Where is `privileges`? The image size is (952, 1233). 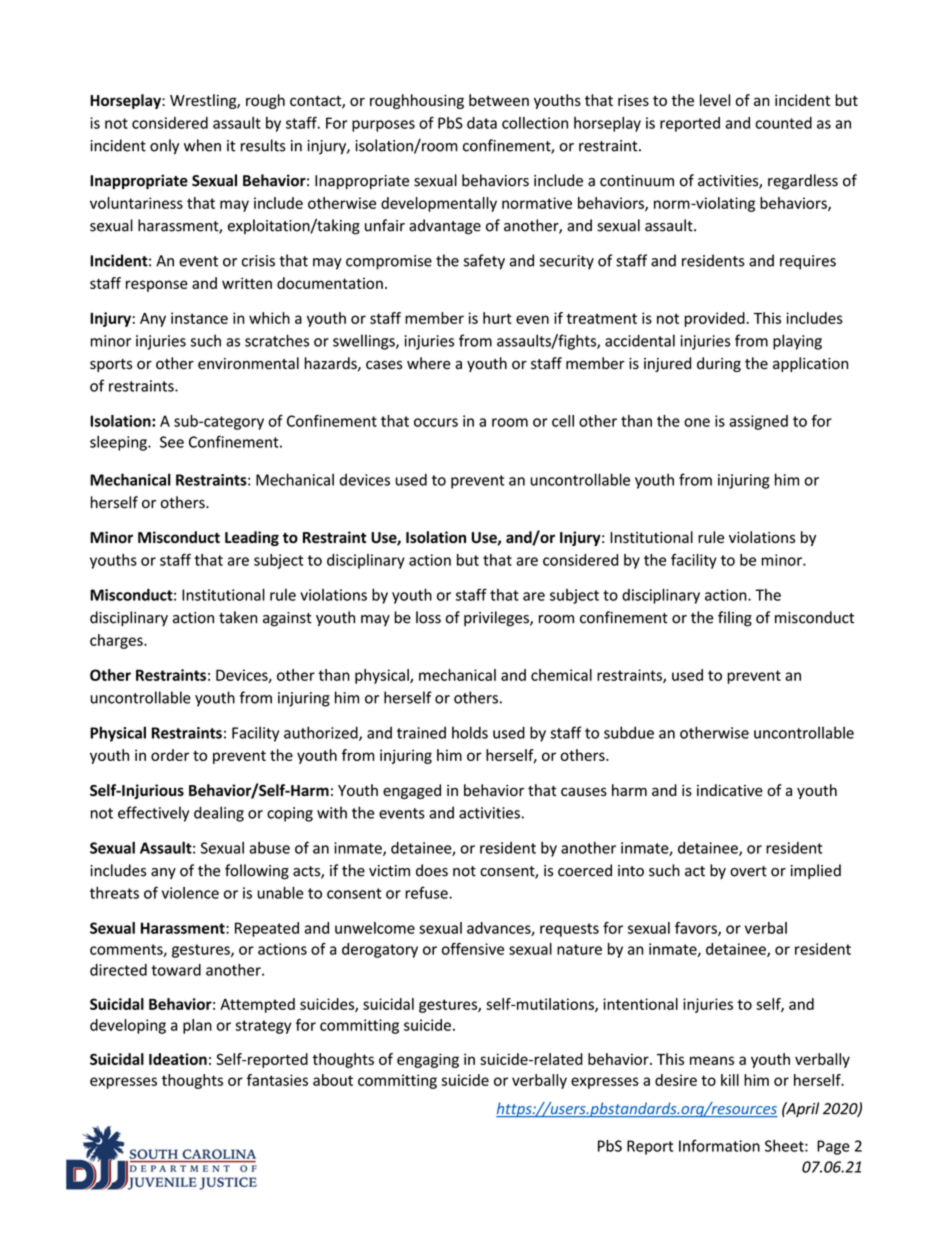 privileges is located at coordinates (497, 619).
